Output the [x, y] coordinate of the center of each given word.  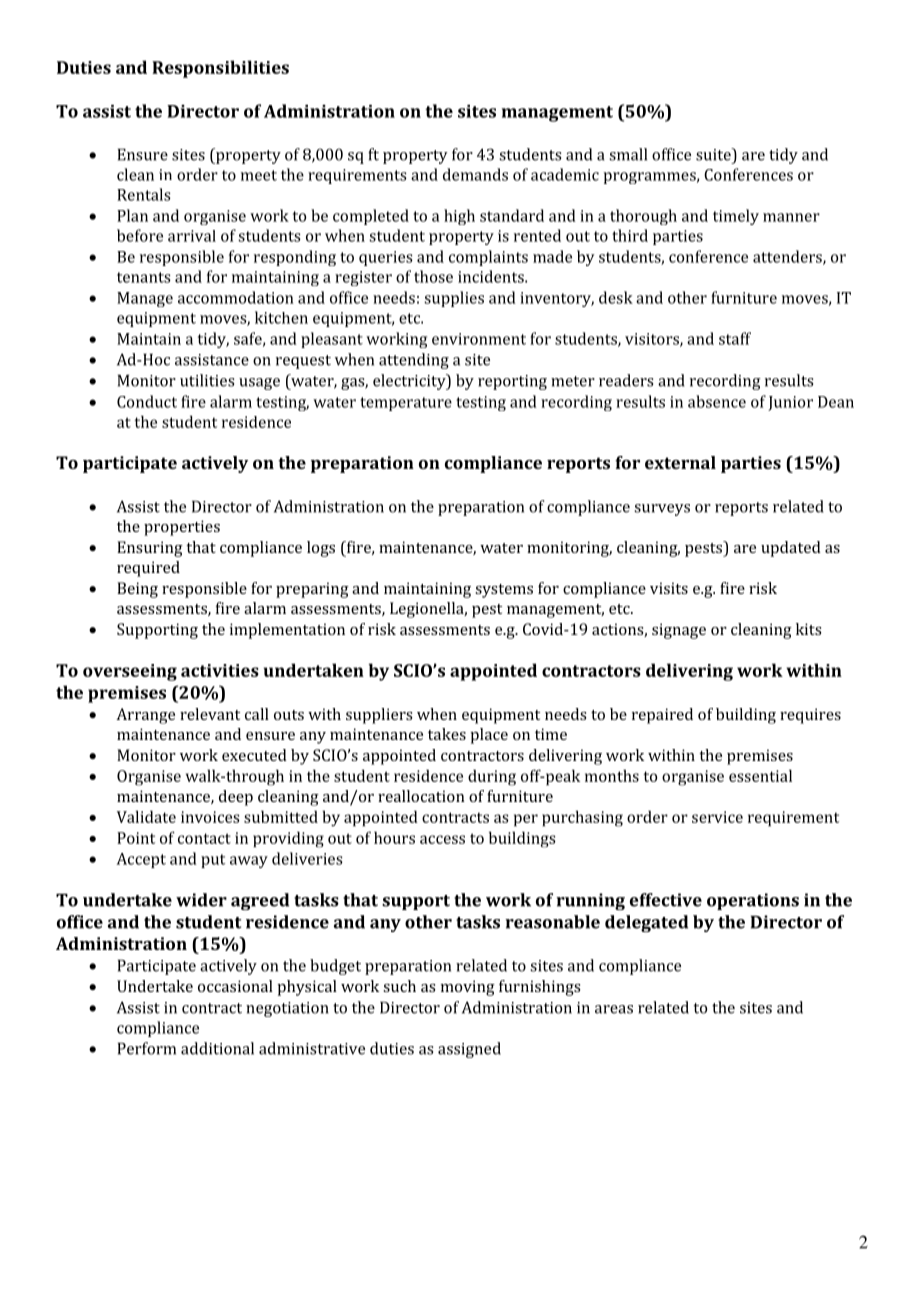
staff [735, 338]
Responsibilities [220, 69]
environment [479, 339]
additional [217, 1048]
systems [504, 591]
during [492, 777]
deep [236, 798]
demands [475, 174]
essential [760, 775]
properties [182, 528]
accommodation [236, 297]
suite [714, 154]
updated [791, 549]
